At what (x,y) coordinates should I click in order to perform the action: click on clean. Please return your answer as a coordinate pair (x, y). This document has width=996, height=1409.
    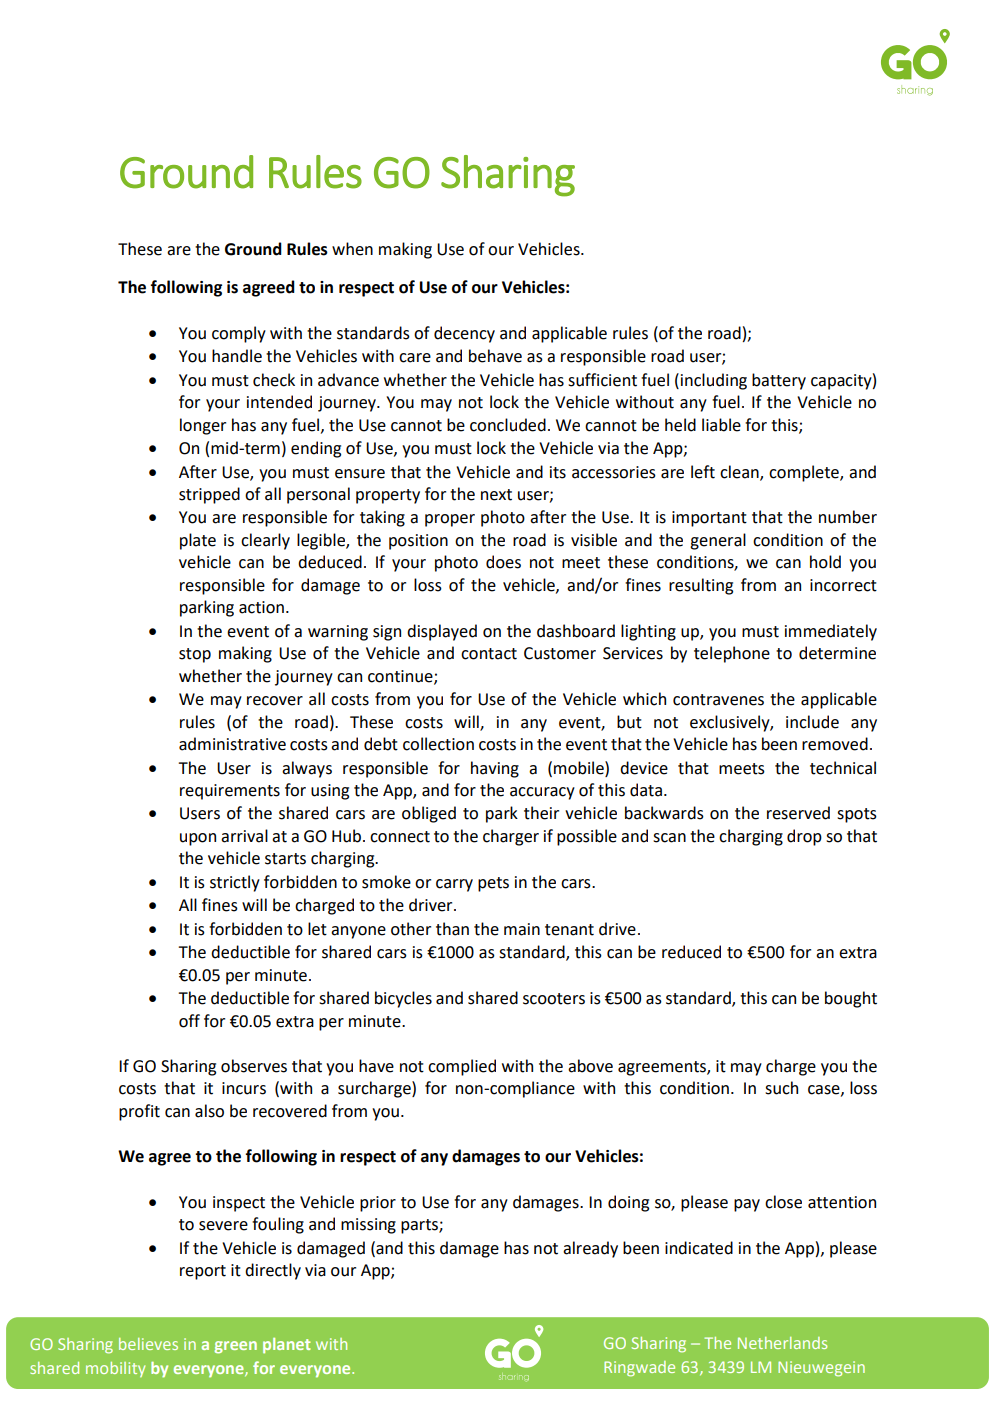
    Looking at the image, I should click on (740, 472).
